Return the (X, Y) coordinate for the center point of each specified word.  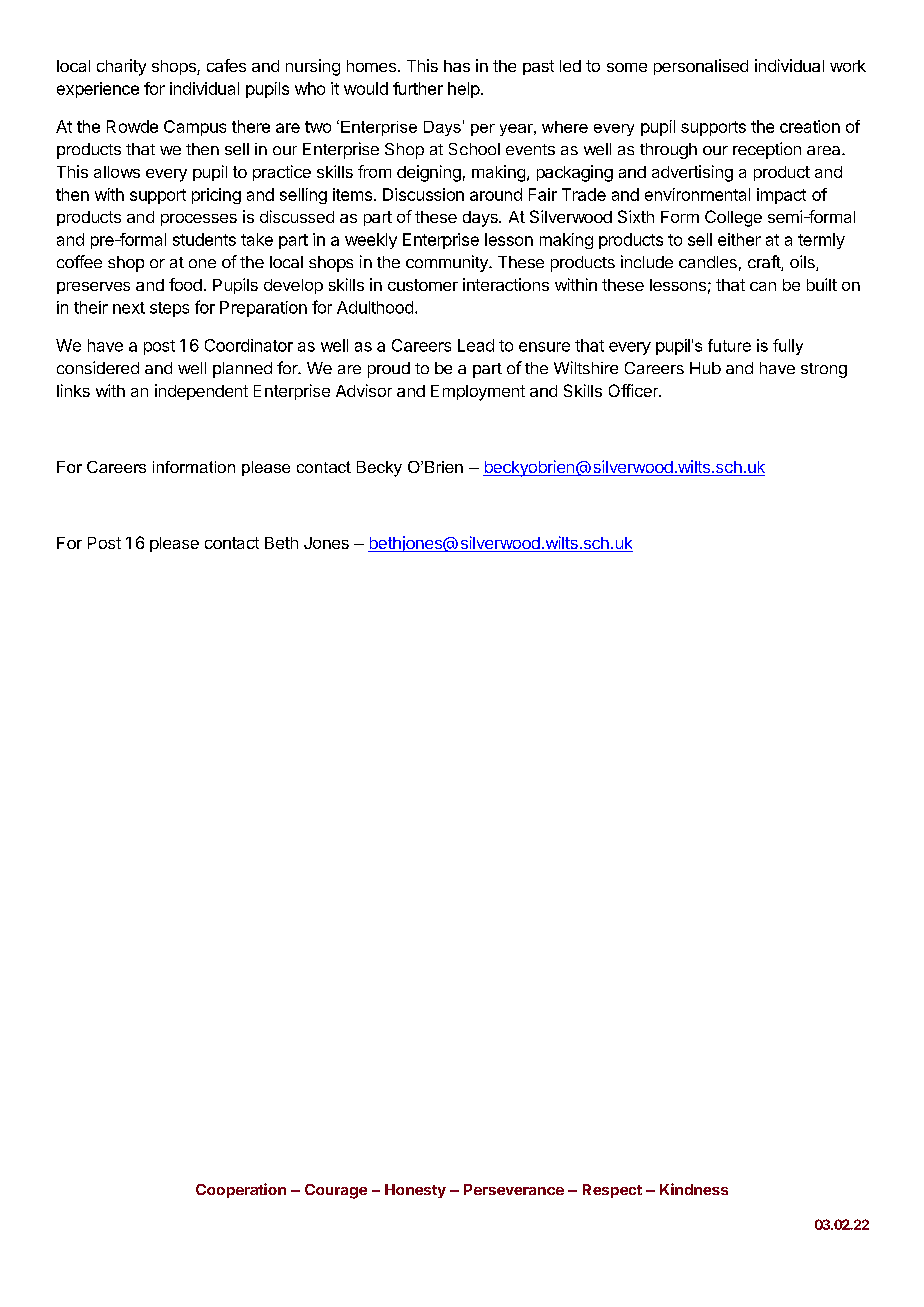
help (464, 90)
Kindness (694, 1189)
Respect (612, 1191)
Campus (195, 128)
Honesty (415, 1191)
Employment (478, 393)
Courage (336, 1191)
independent (201, 392)
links (73, 390)
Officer (634, 390)
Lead (476, 345)
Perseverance (514, 1189)
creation (810, 126)
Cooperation (241, 1190)
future (729, 345)
